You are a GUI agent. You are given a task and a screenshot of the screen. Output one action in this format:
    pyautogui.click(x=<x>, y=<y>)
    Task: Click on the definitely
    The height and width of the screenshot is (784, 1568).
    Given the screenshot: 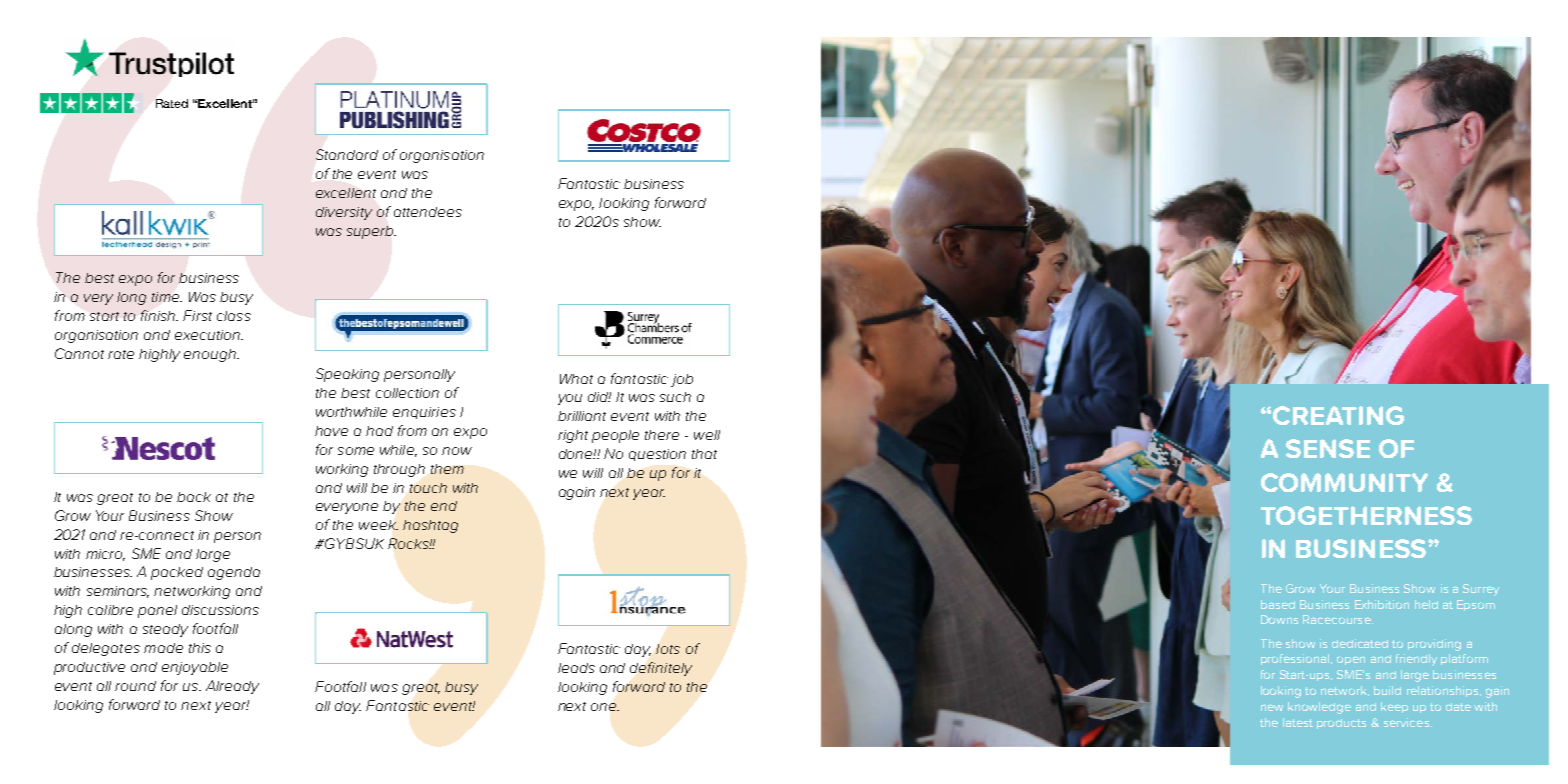 What is the action you would take?
    pyautogui.click(x=661, y=669)
